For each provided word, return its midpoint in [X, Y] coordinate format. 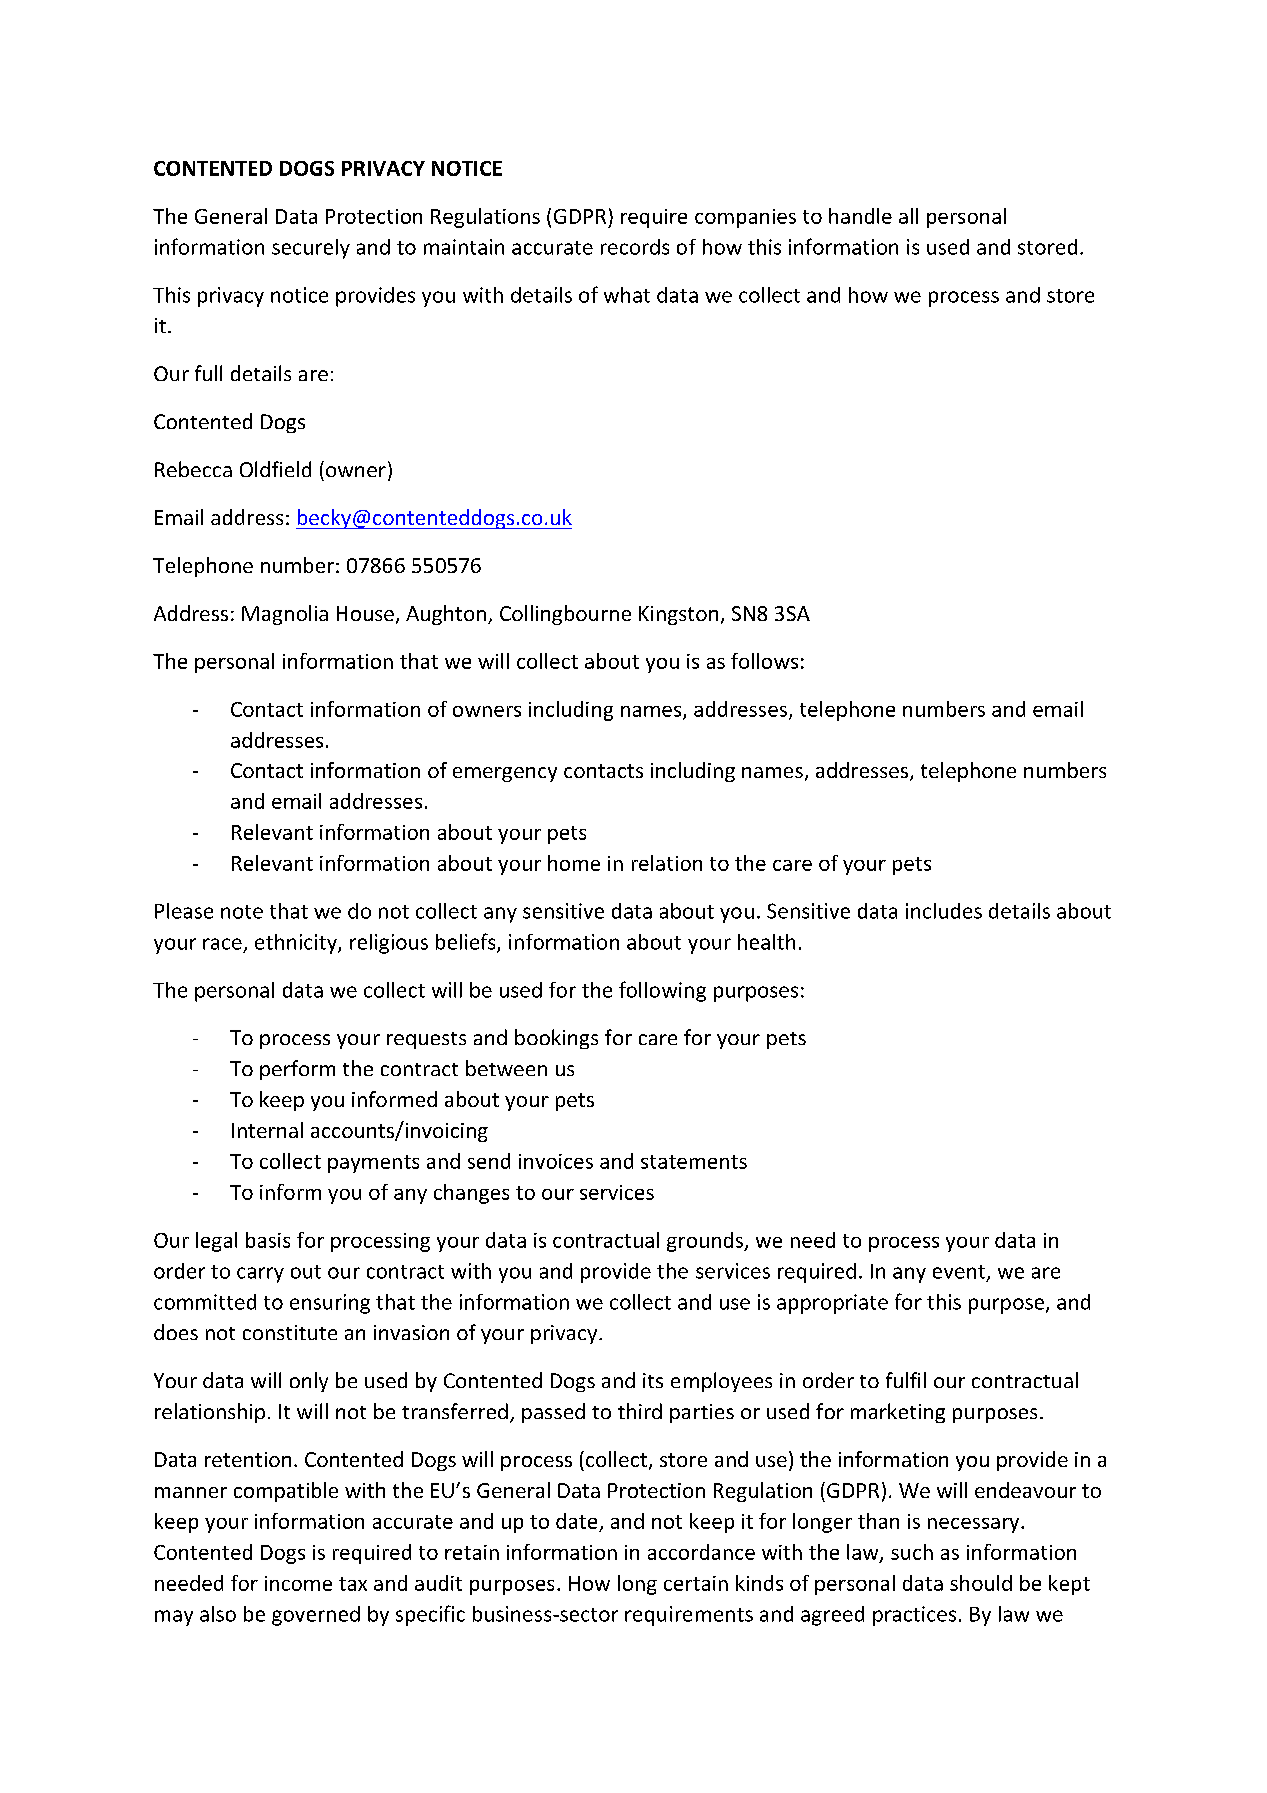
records [635, 247]
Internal [267, 1130]
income [298, 1583]
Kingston [678, 615]
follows [764, 661]
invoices [556, 1161]
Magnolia [285, 615]
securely [311, 249]
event [959, 1272]
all [908, 216]
